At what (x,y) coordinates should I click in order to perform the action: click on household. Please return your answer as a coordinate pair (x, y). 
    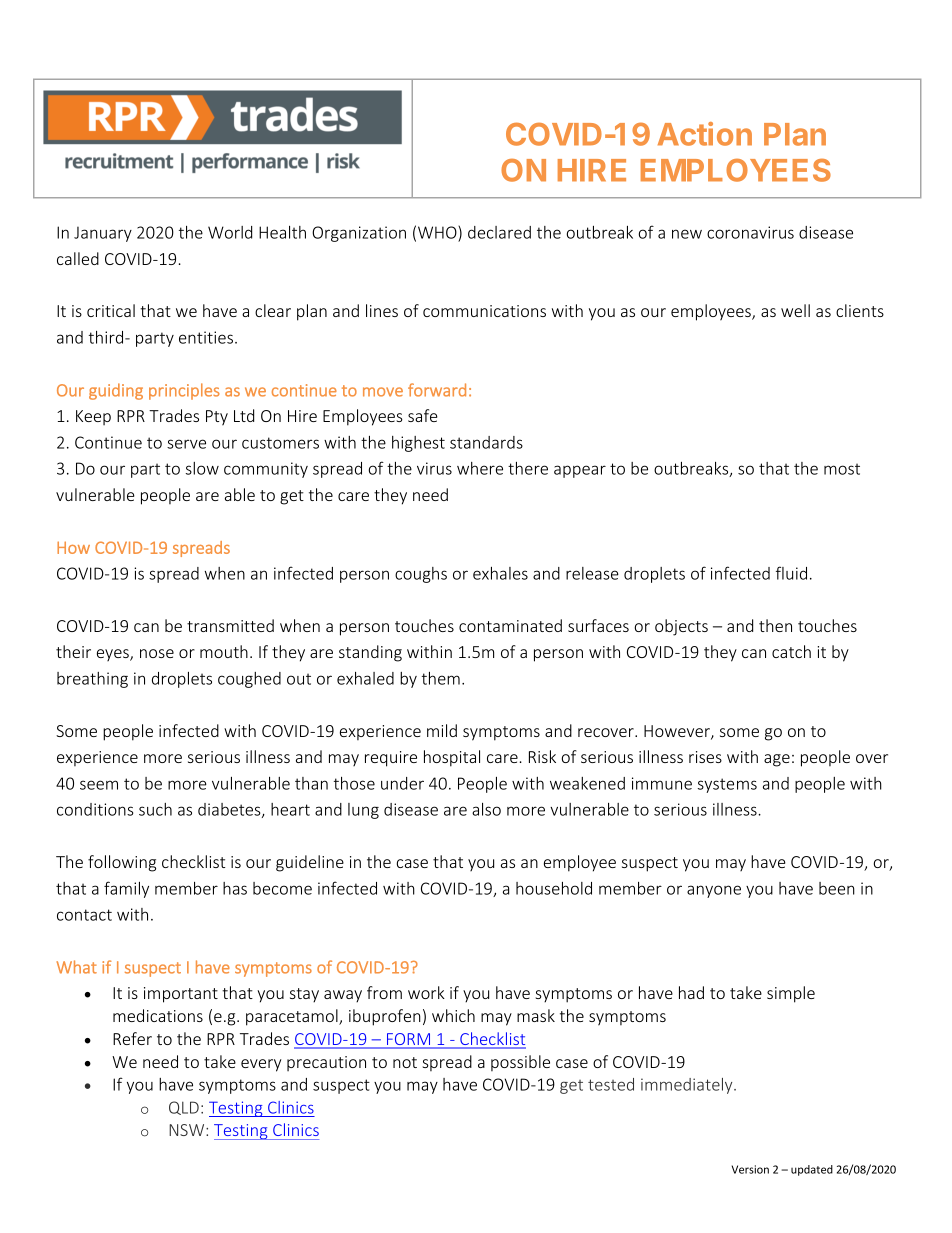
    Looking at the image, I should click on (554, 888).
